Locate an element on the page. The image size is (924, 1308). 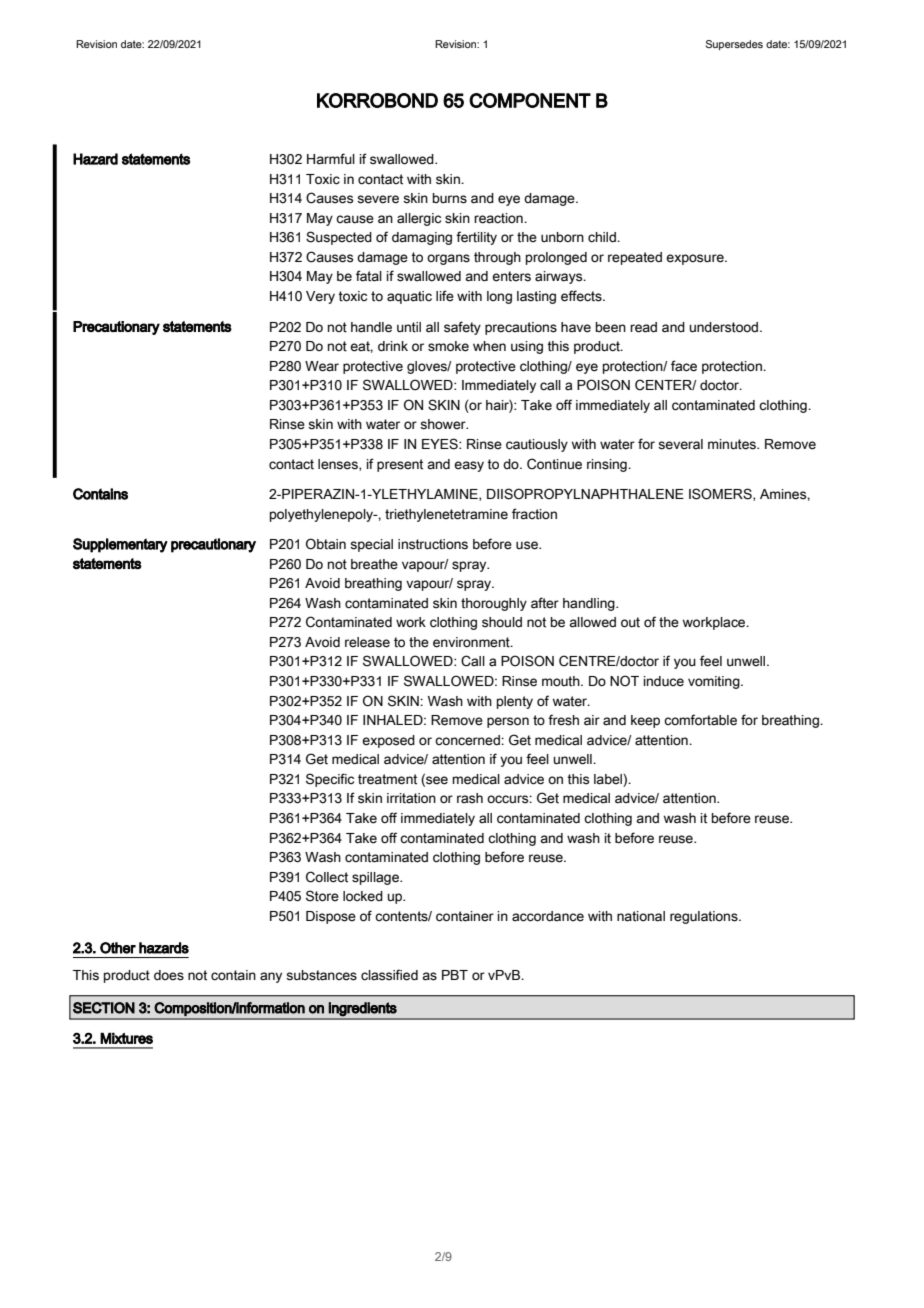
COMPONENT is located at coordinates (530, 100).
